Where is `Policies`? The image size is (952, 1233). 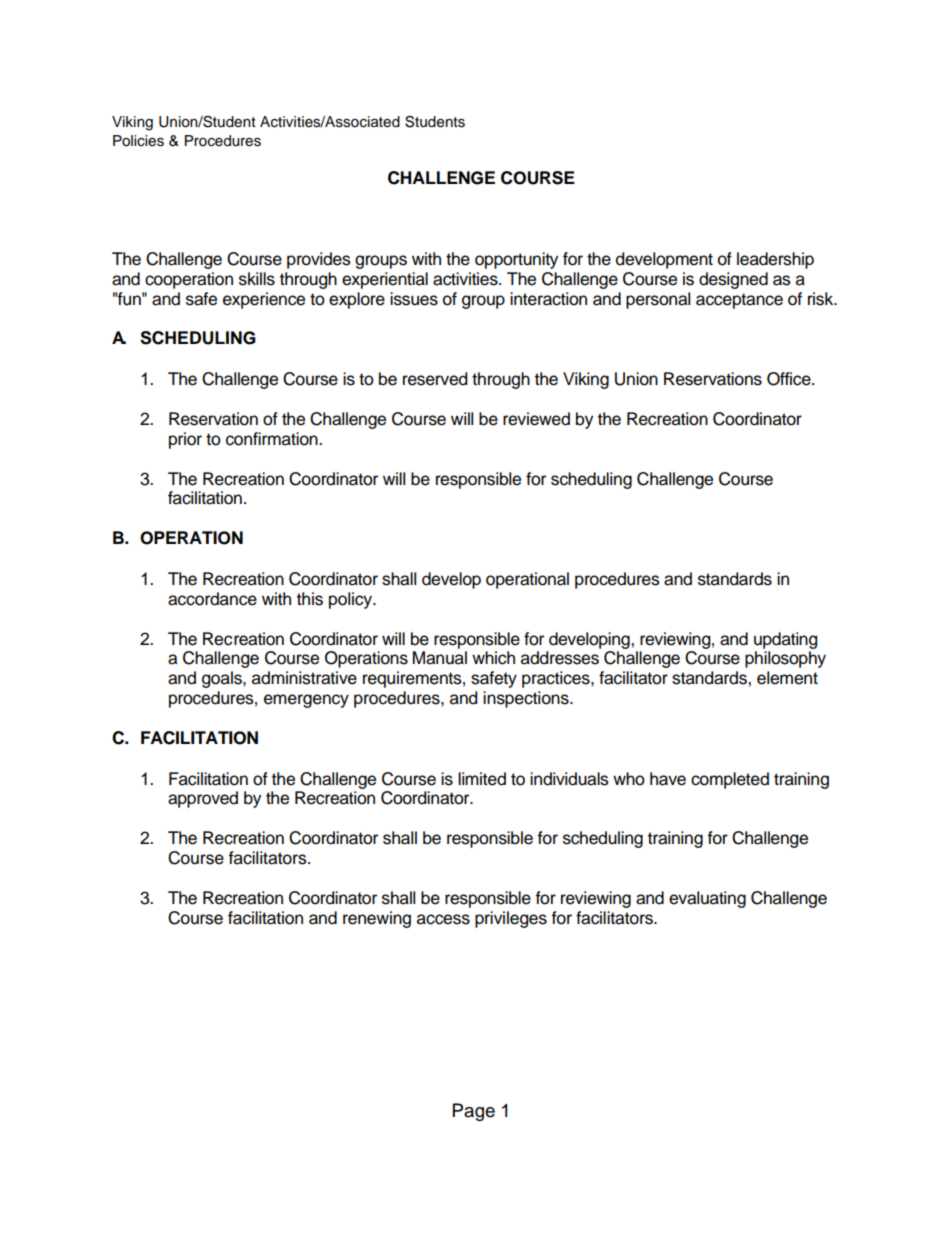 Policies is located at coordinates (138, 141).
